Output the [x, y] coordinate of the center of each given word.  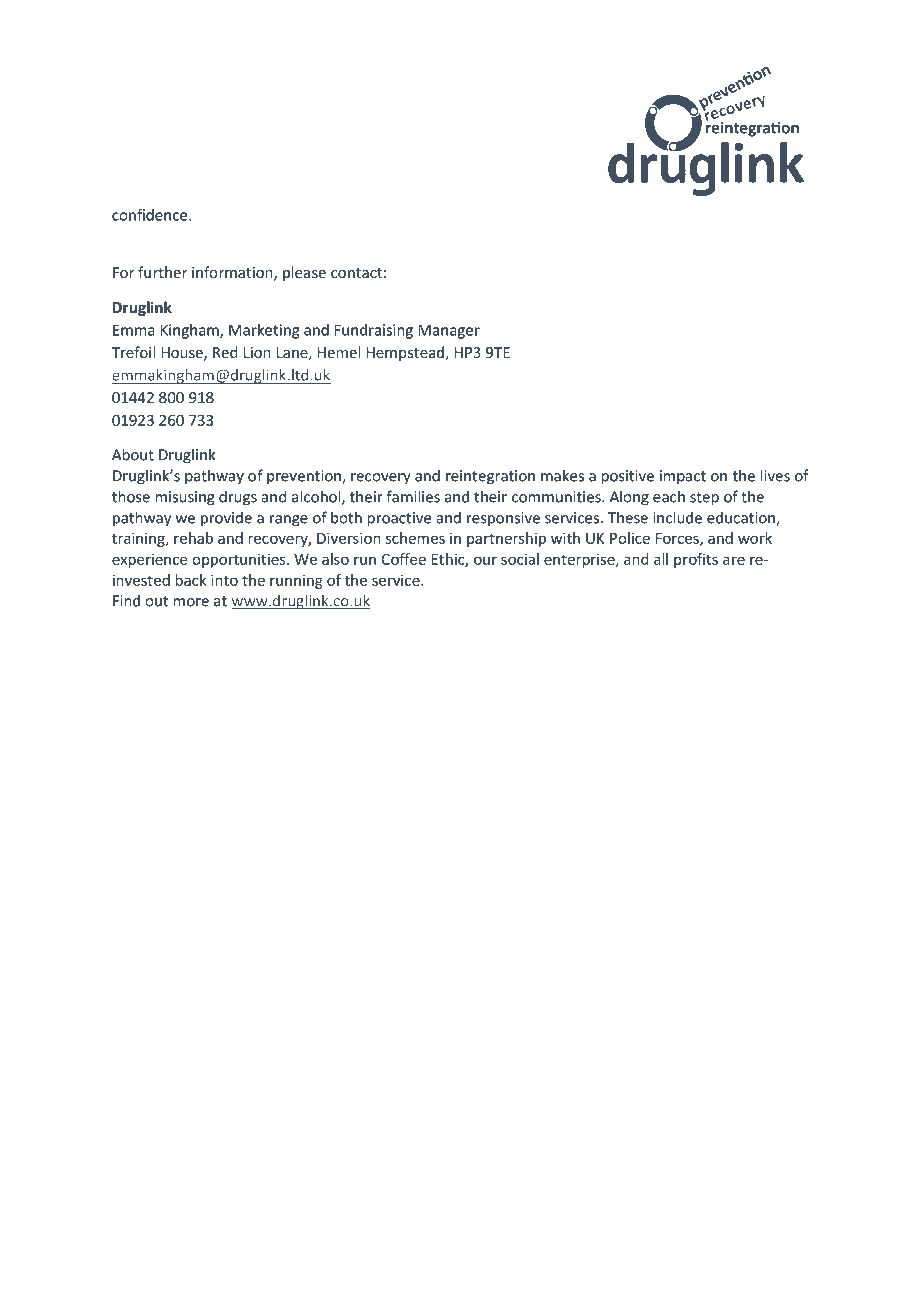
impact [683, 477]
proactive [399, 519]
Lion [257, 352]
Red [225, 352]
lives [775, 475]
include [677, 517]
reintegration [490, 477]
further [162, 272]
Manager [449, 331]
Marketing [264, 331]
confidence [151, 215]
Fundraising [374, 331]
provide [226, 519]
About [133, 454]
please [304, 273]
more [191, 602]
